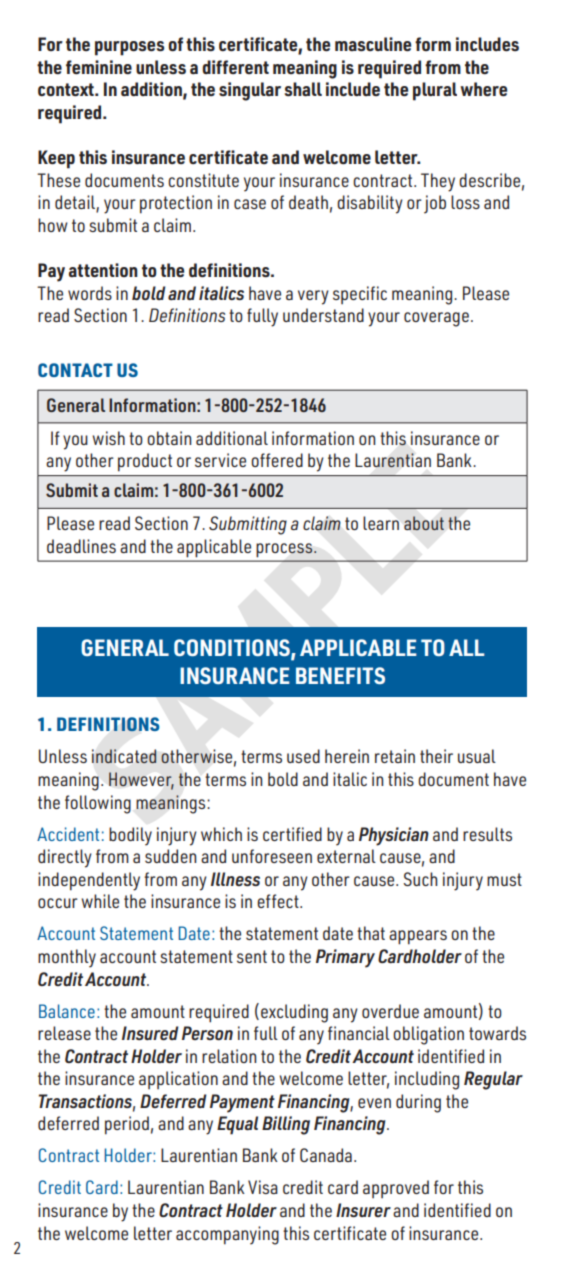 The height and width of the page is (1280, 565). What do you see at coordinates (303, 756) in the page?
I see `used` at bounding box center [303, 756].
